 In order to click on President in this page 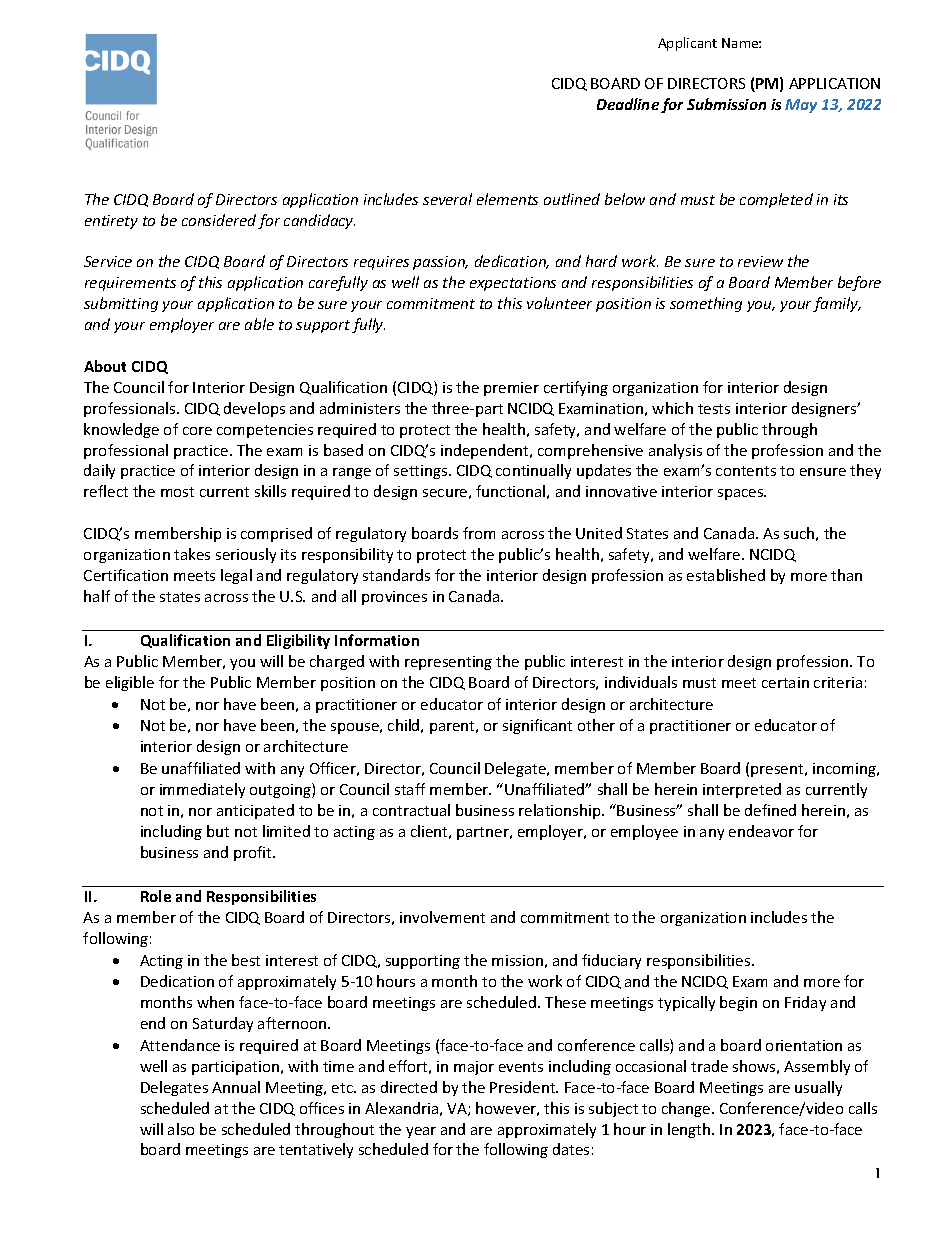, I will do `click(524, 1087)`.
